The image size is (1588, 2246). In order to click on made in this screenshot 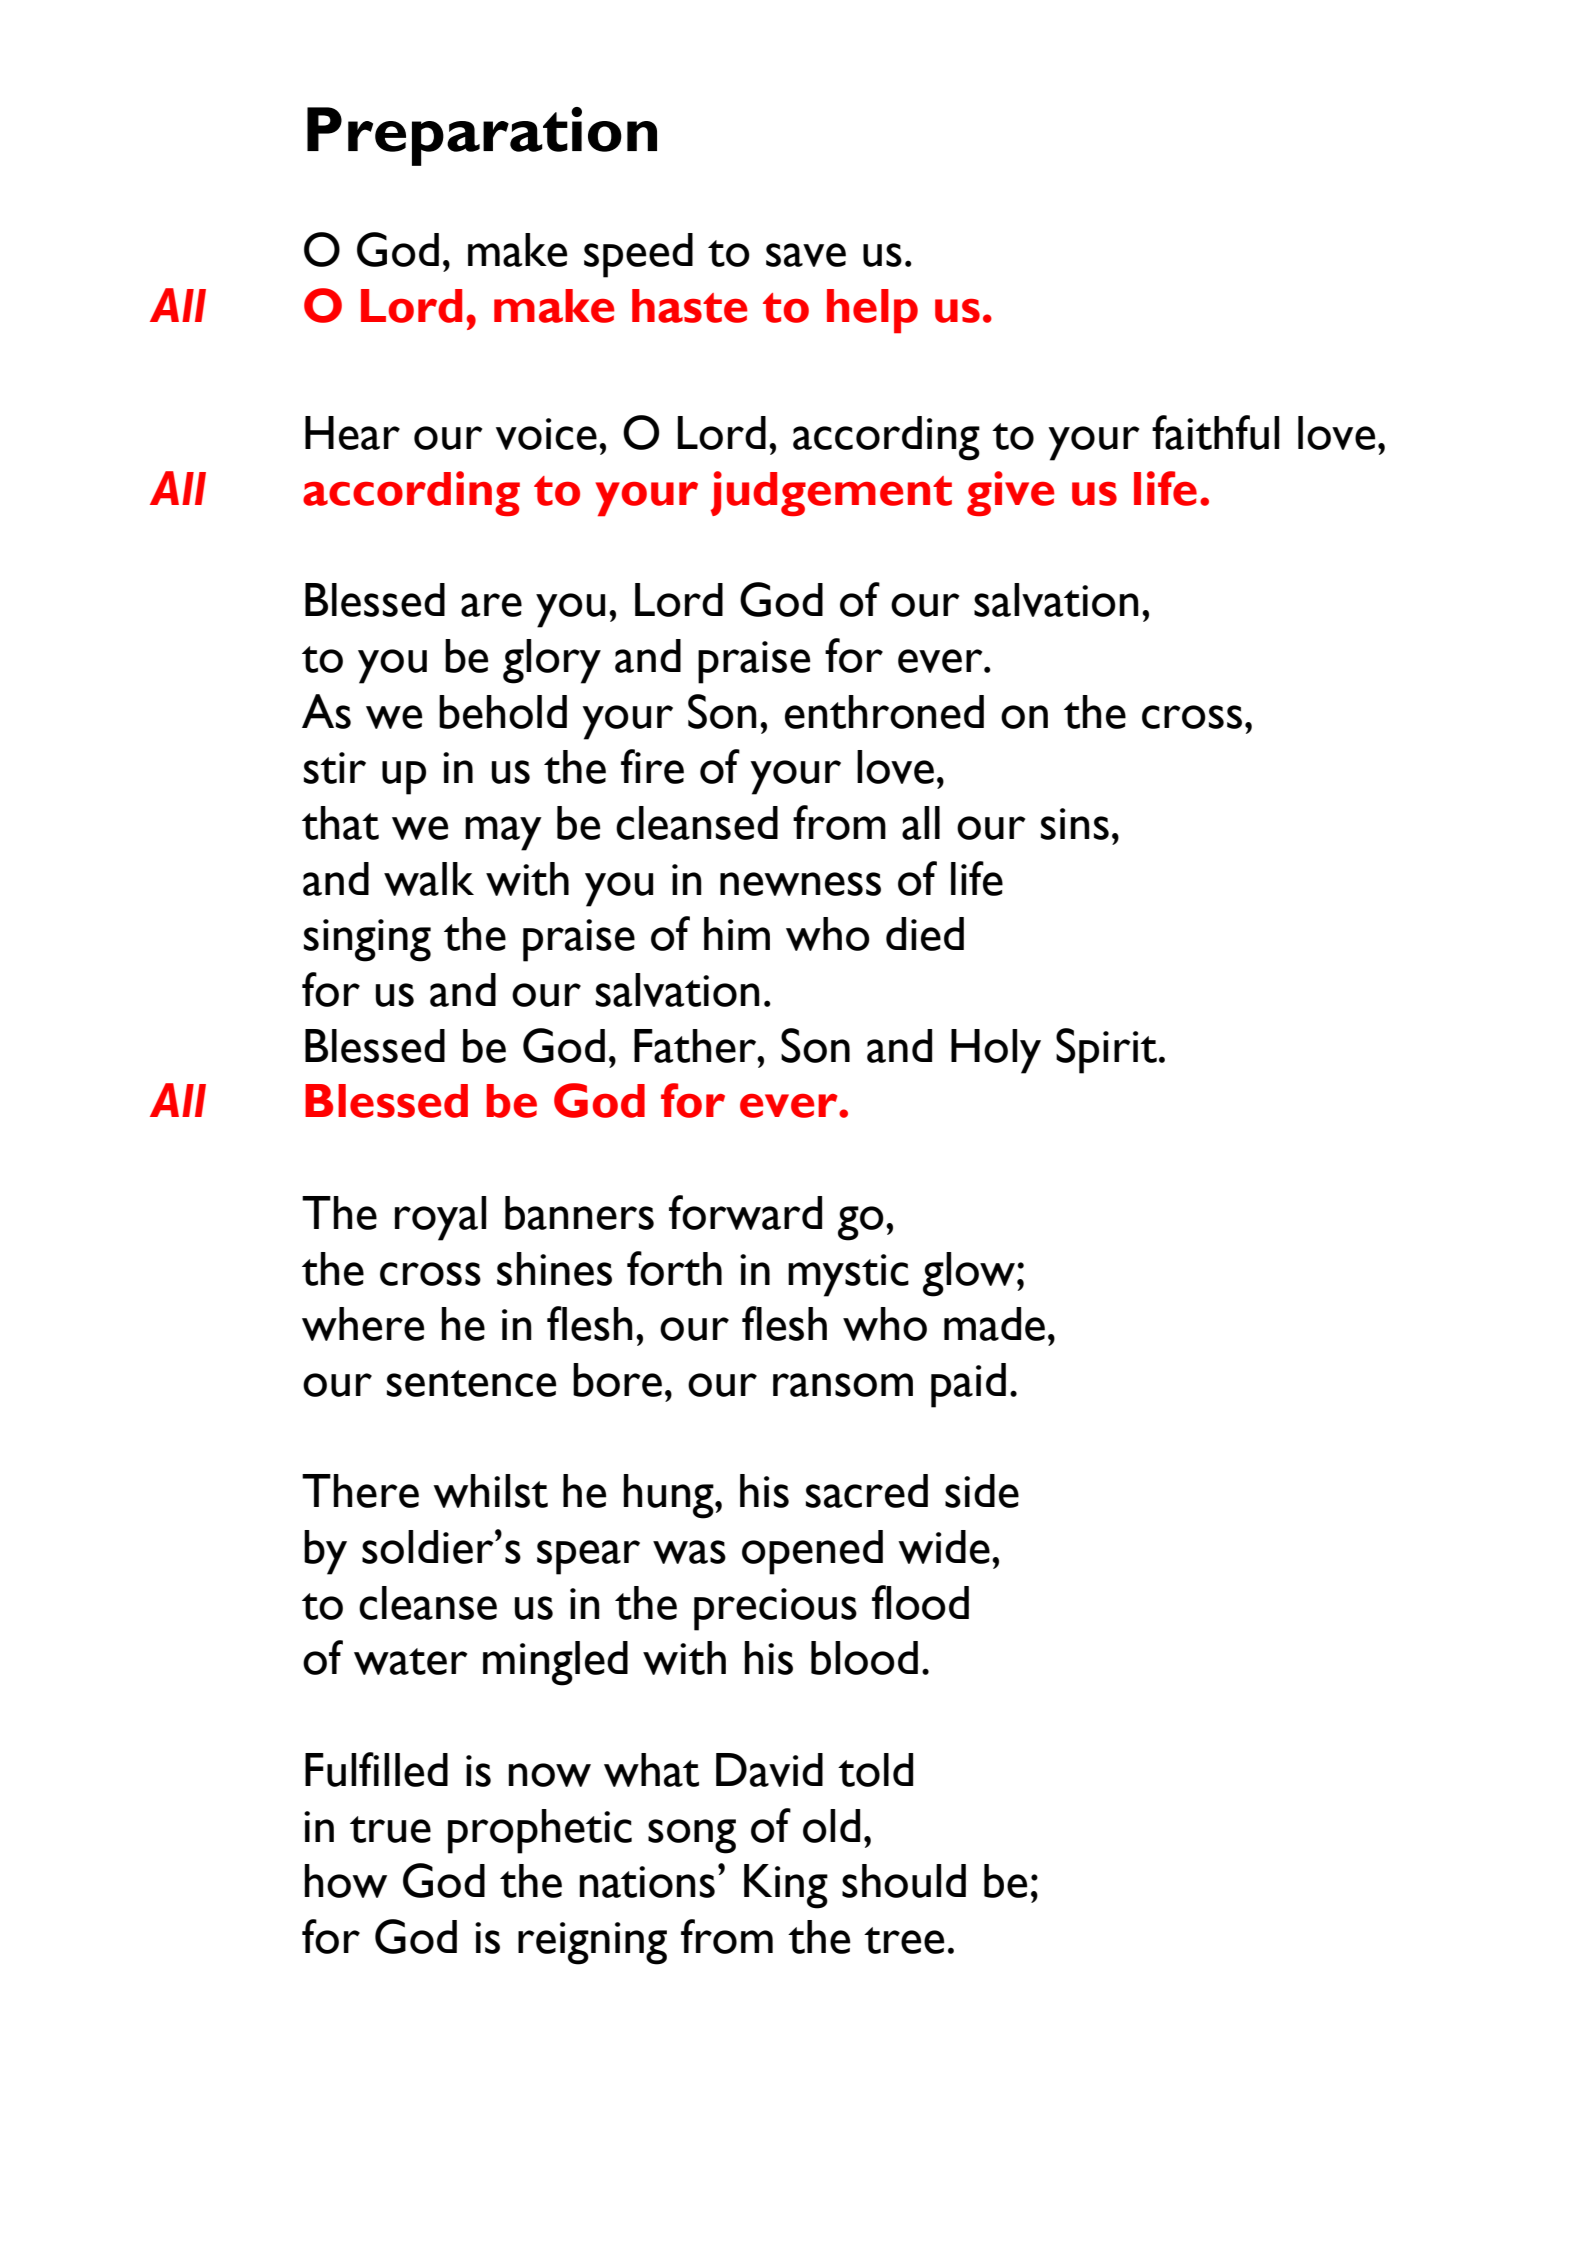, I will do `click(994, 1324)`.
